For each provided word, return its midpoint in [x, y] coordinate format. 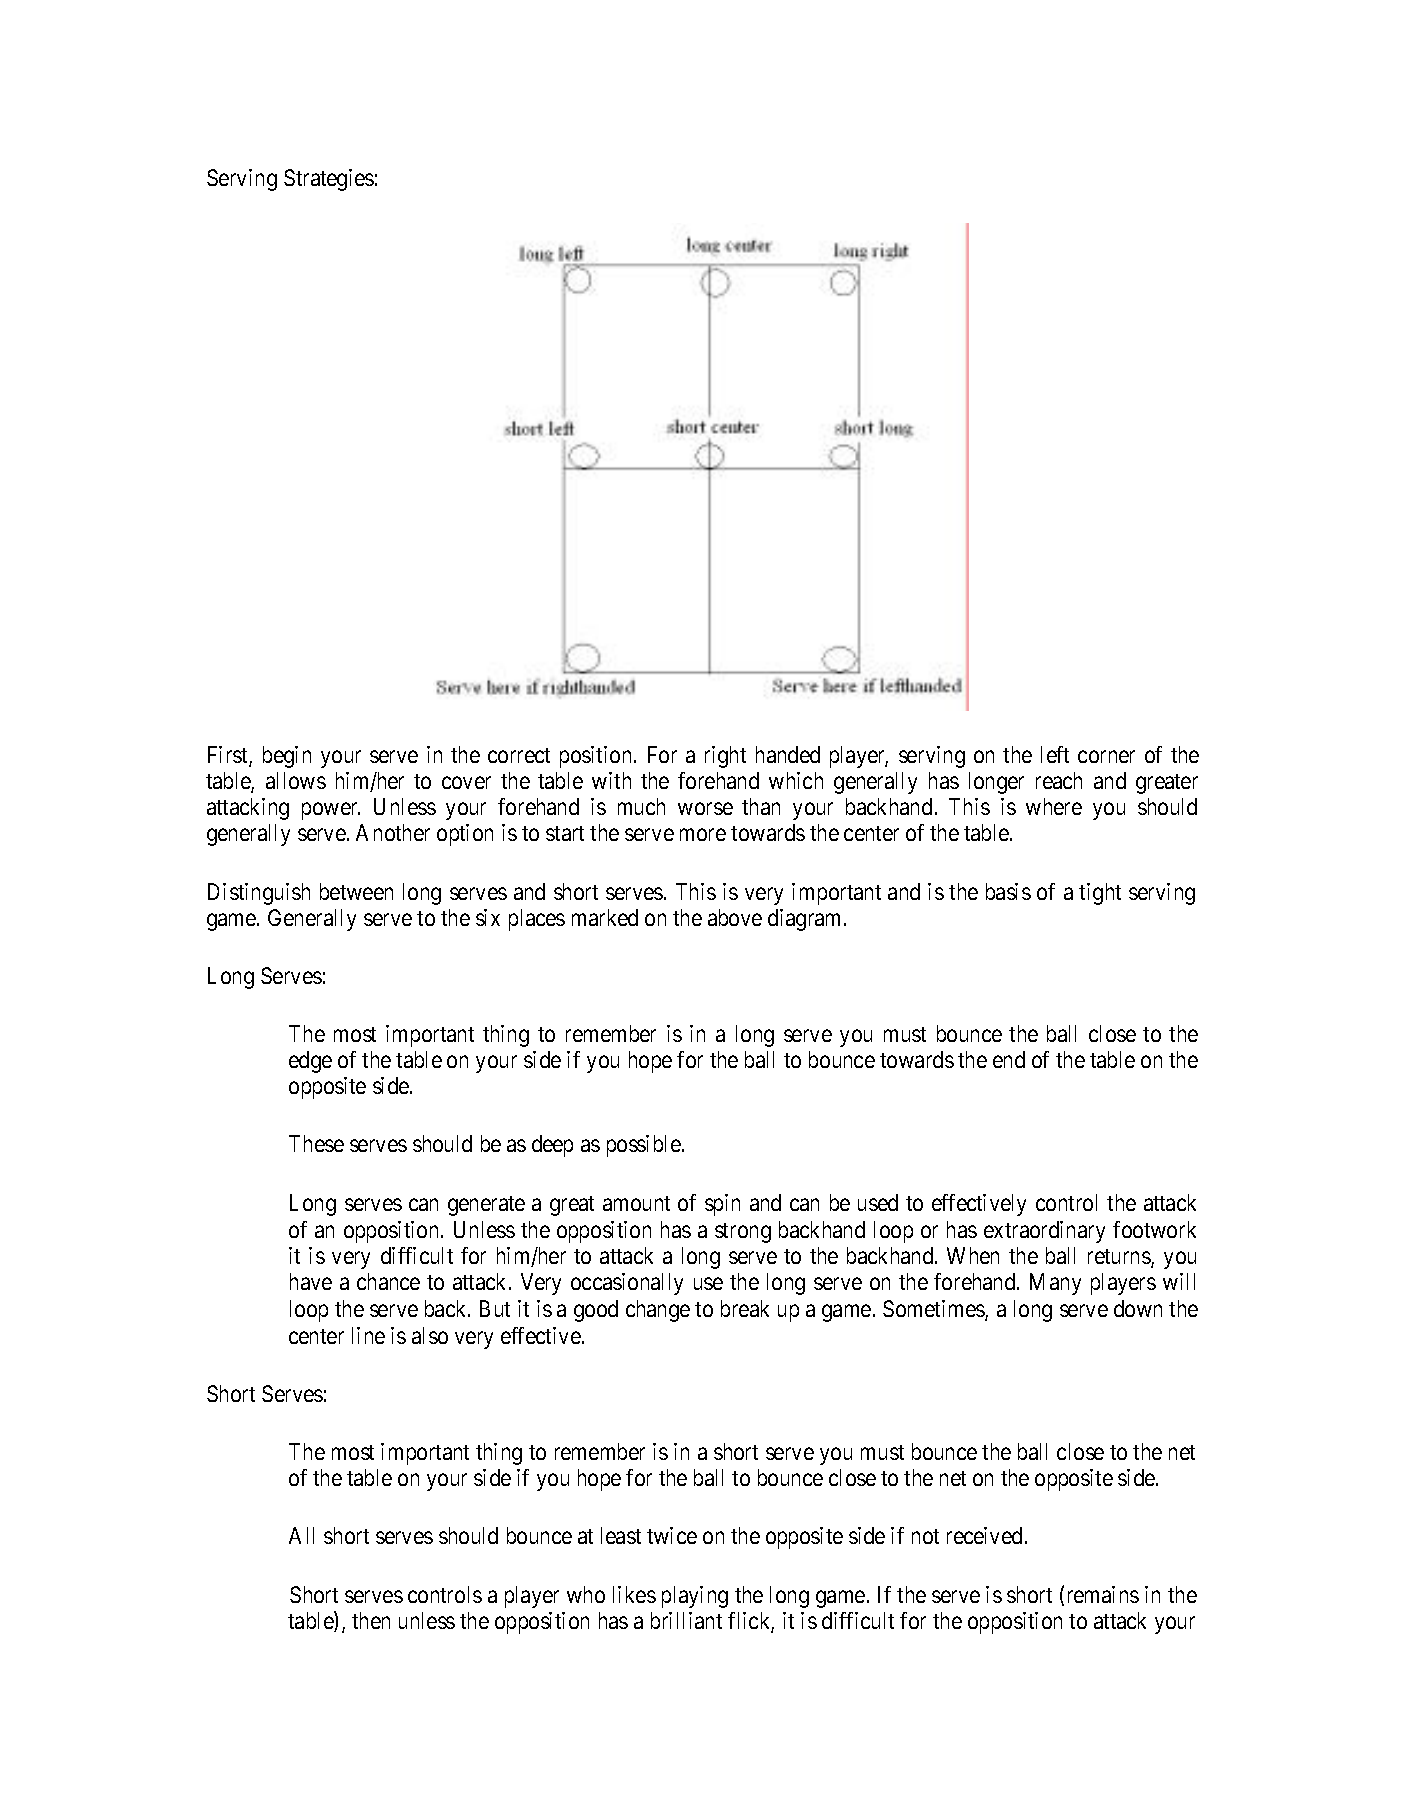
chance [388, 1281]
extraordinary [1044, 1232]
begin [287, 757]
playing [695, 1597]
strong [743, 1233]
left [1055, 754]
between [356, 891]
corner [1106, 757]
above [735, 917]
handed [788, 754]
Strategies [329, 180]
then [371, 1620]
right [725, 757]
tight [1100, 894]
